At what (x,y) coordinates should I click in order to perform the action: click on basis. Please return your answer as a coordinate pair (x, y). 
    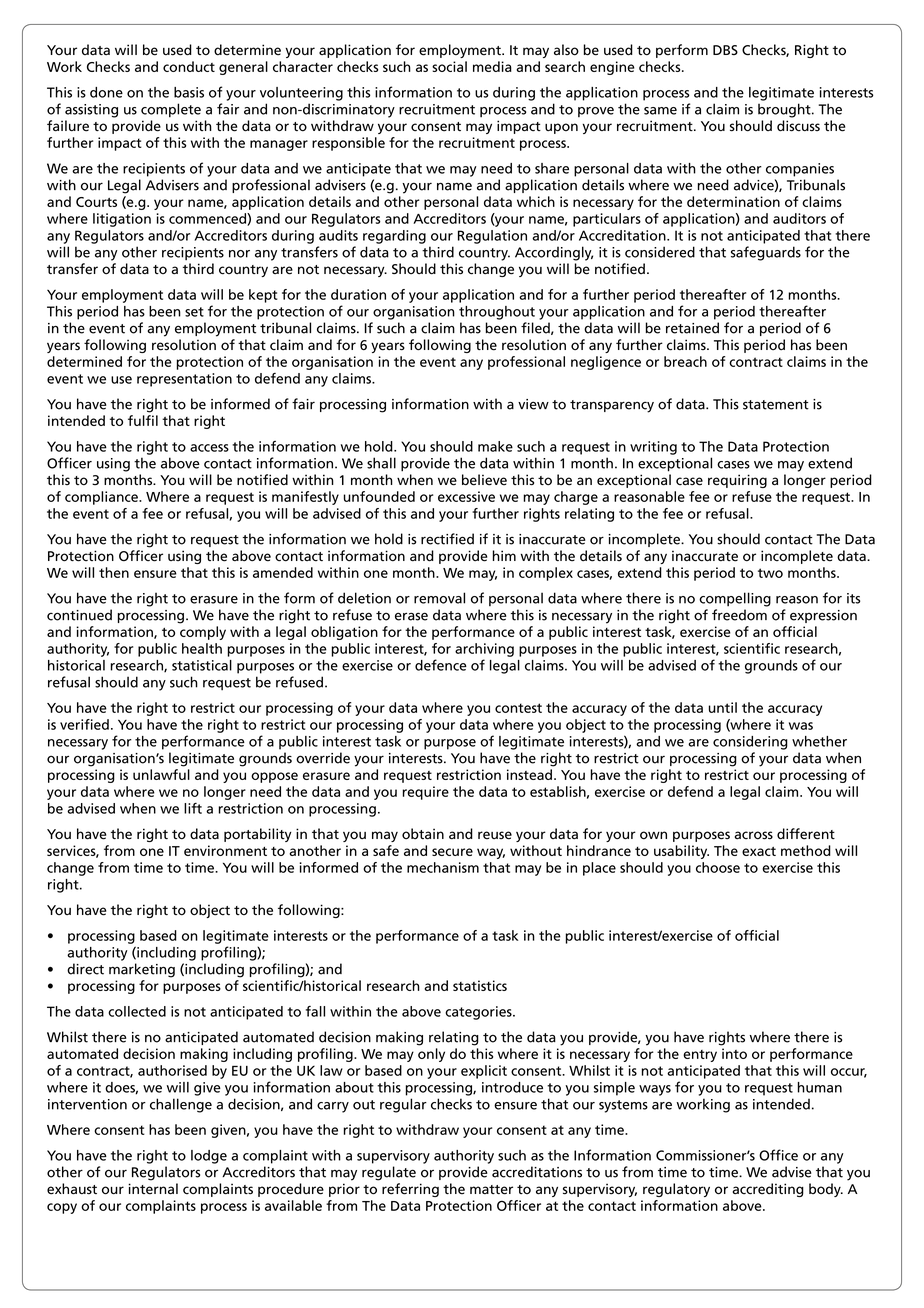
    Looking at the image, I should click on (189, 92).
